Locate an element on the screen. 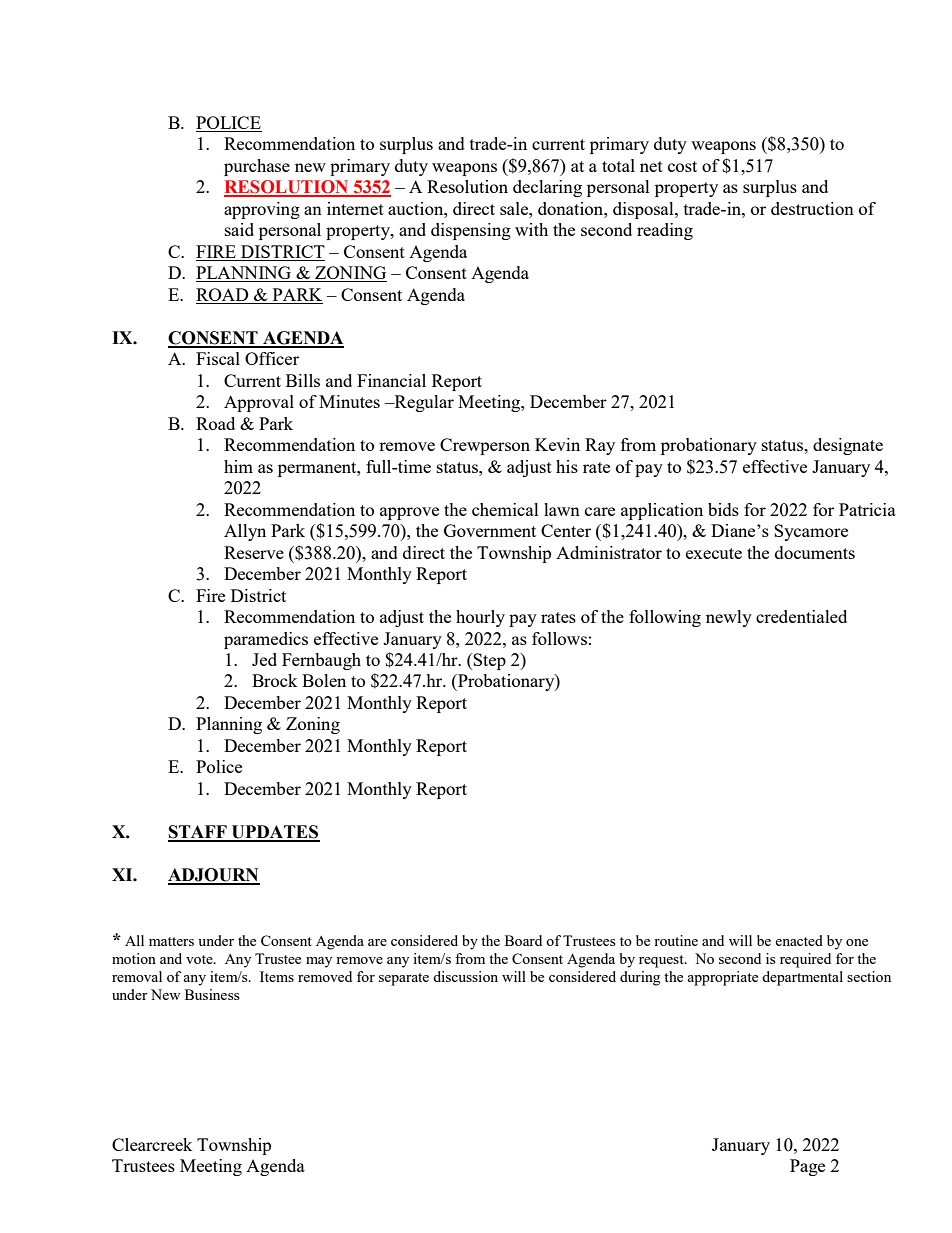 The width and height of the screenshot is (952, 1233). matters is located at coordinates (171, 941).
